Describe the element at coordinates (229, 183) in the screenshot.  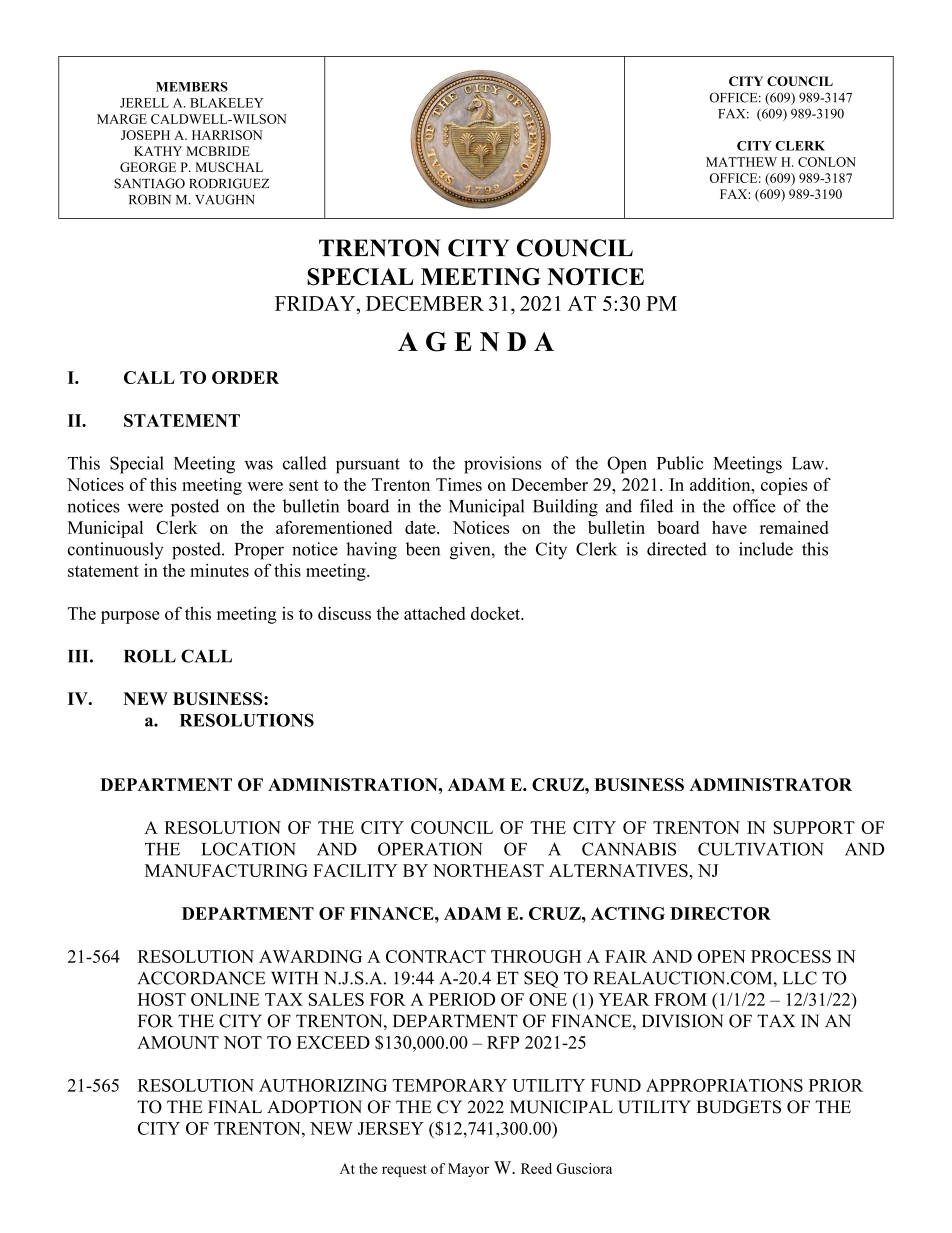
I see `RODRIGUEZ` at that location.
